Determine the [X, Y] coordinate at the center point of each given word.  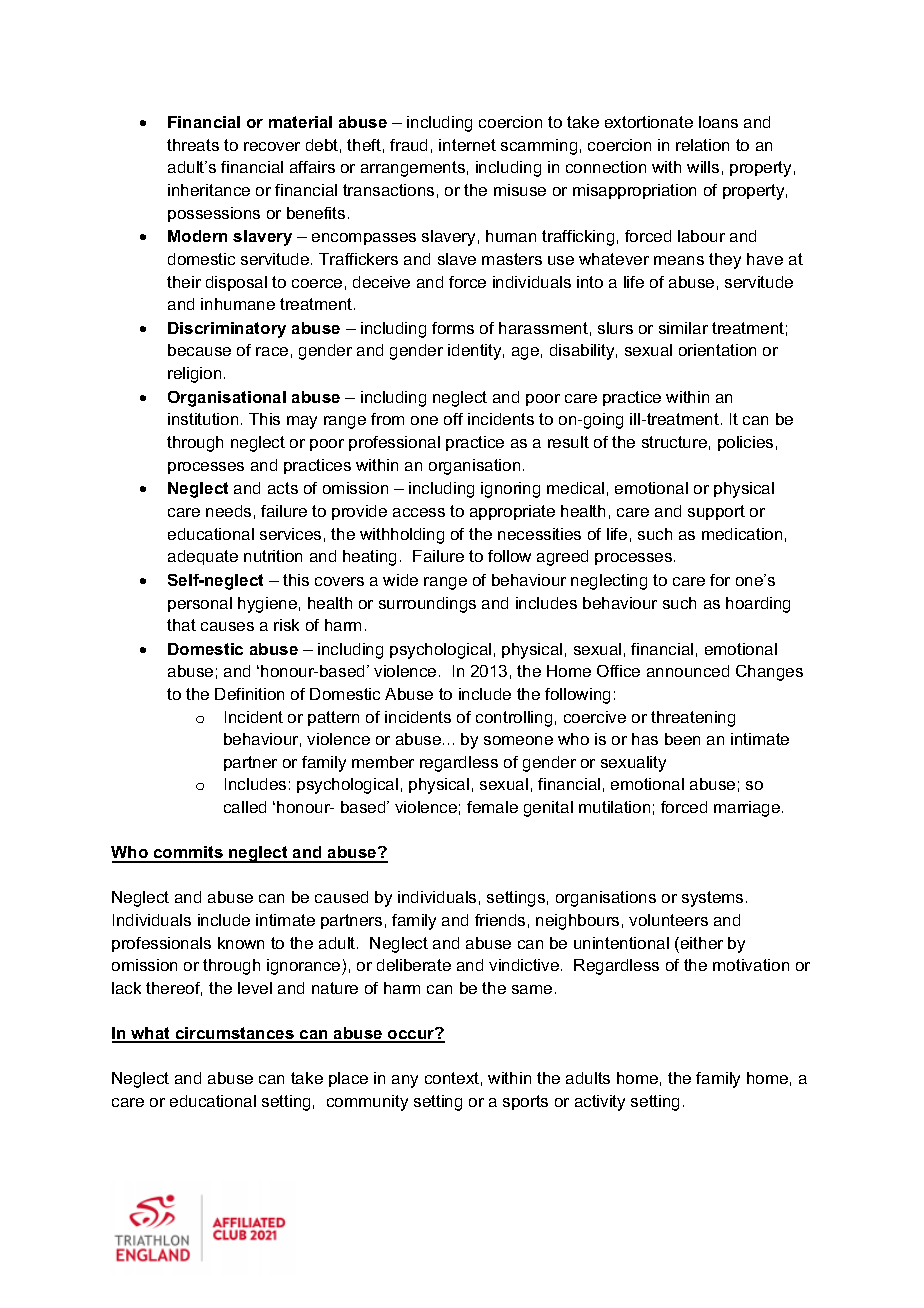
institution [203, 419]
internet [467, 145]
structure [674, 442]
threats [193, 145]
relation [702, 145]
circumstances [234, 1034]
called [245, 807]
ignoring [510, 490]
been [682, 739]
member [383, 762]
